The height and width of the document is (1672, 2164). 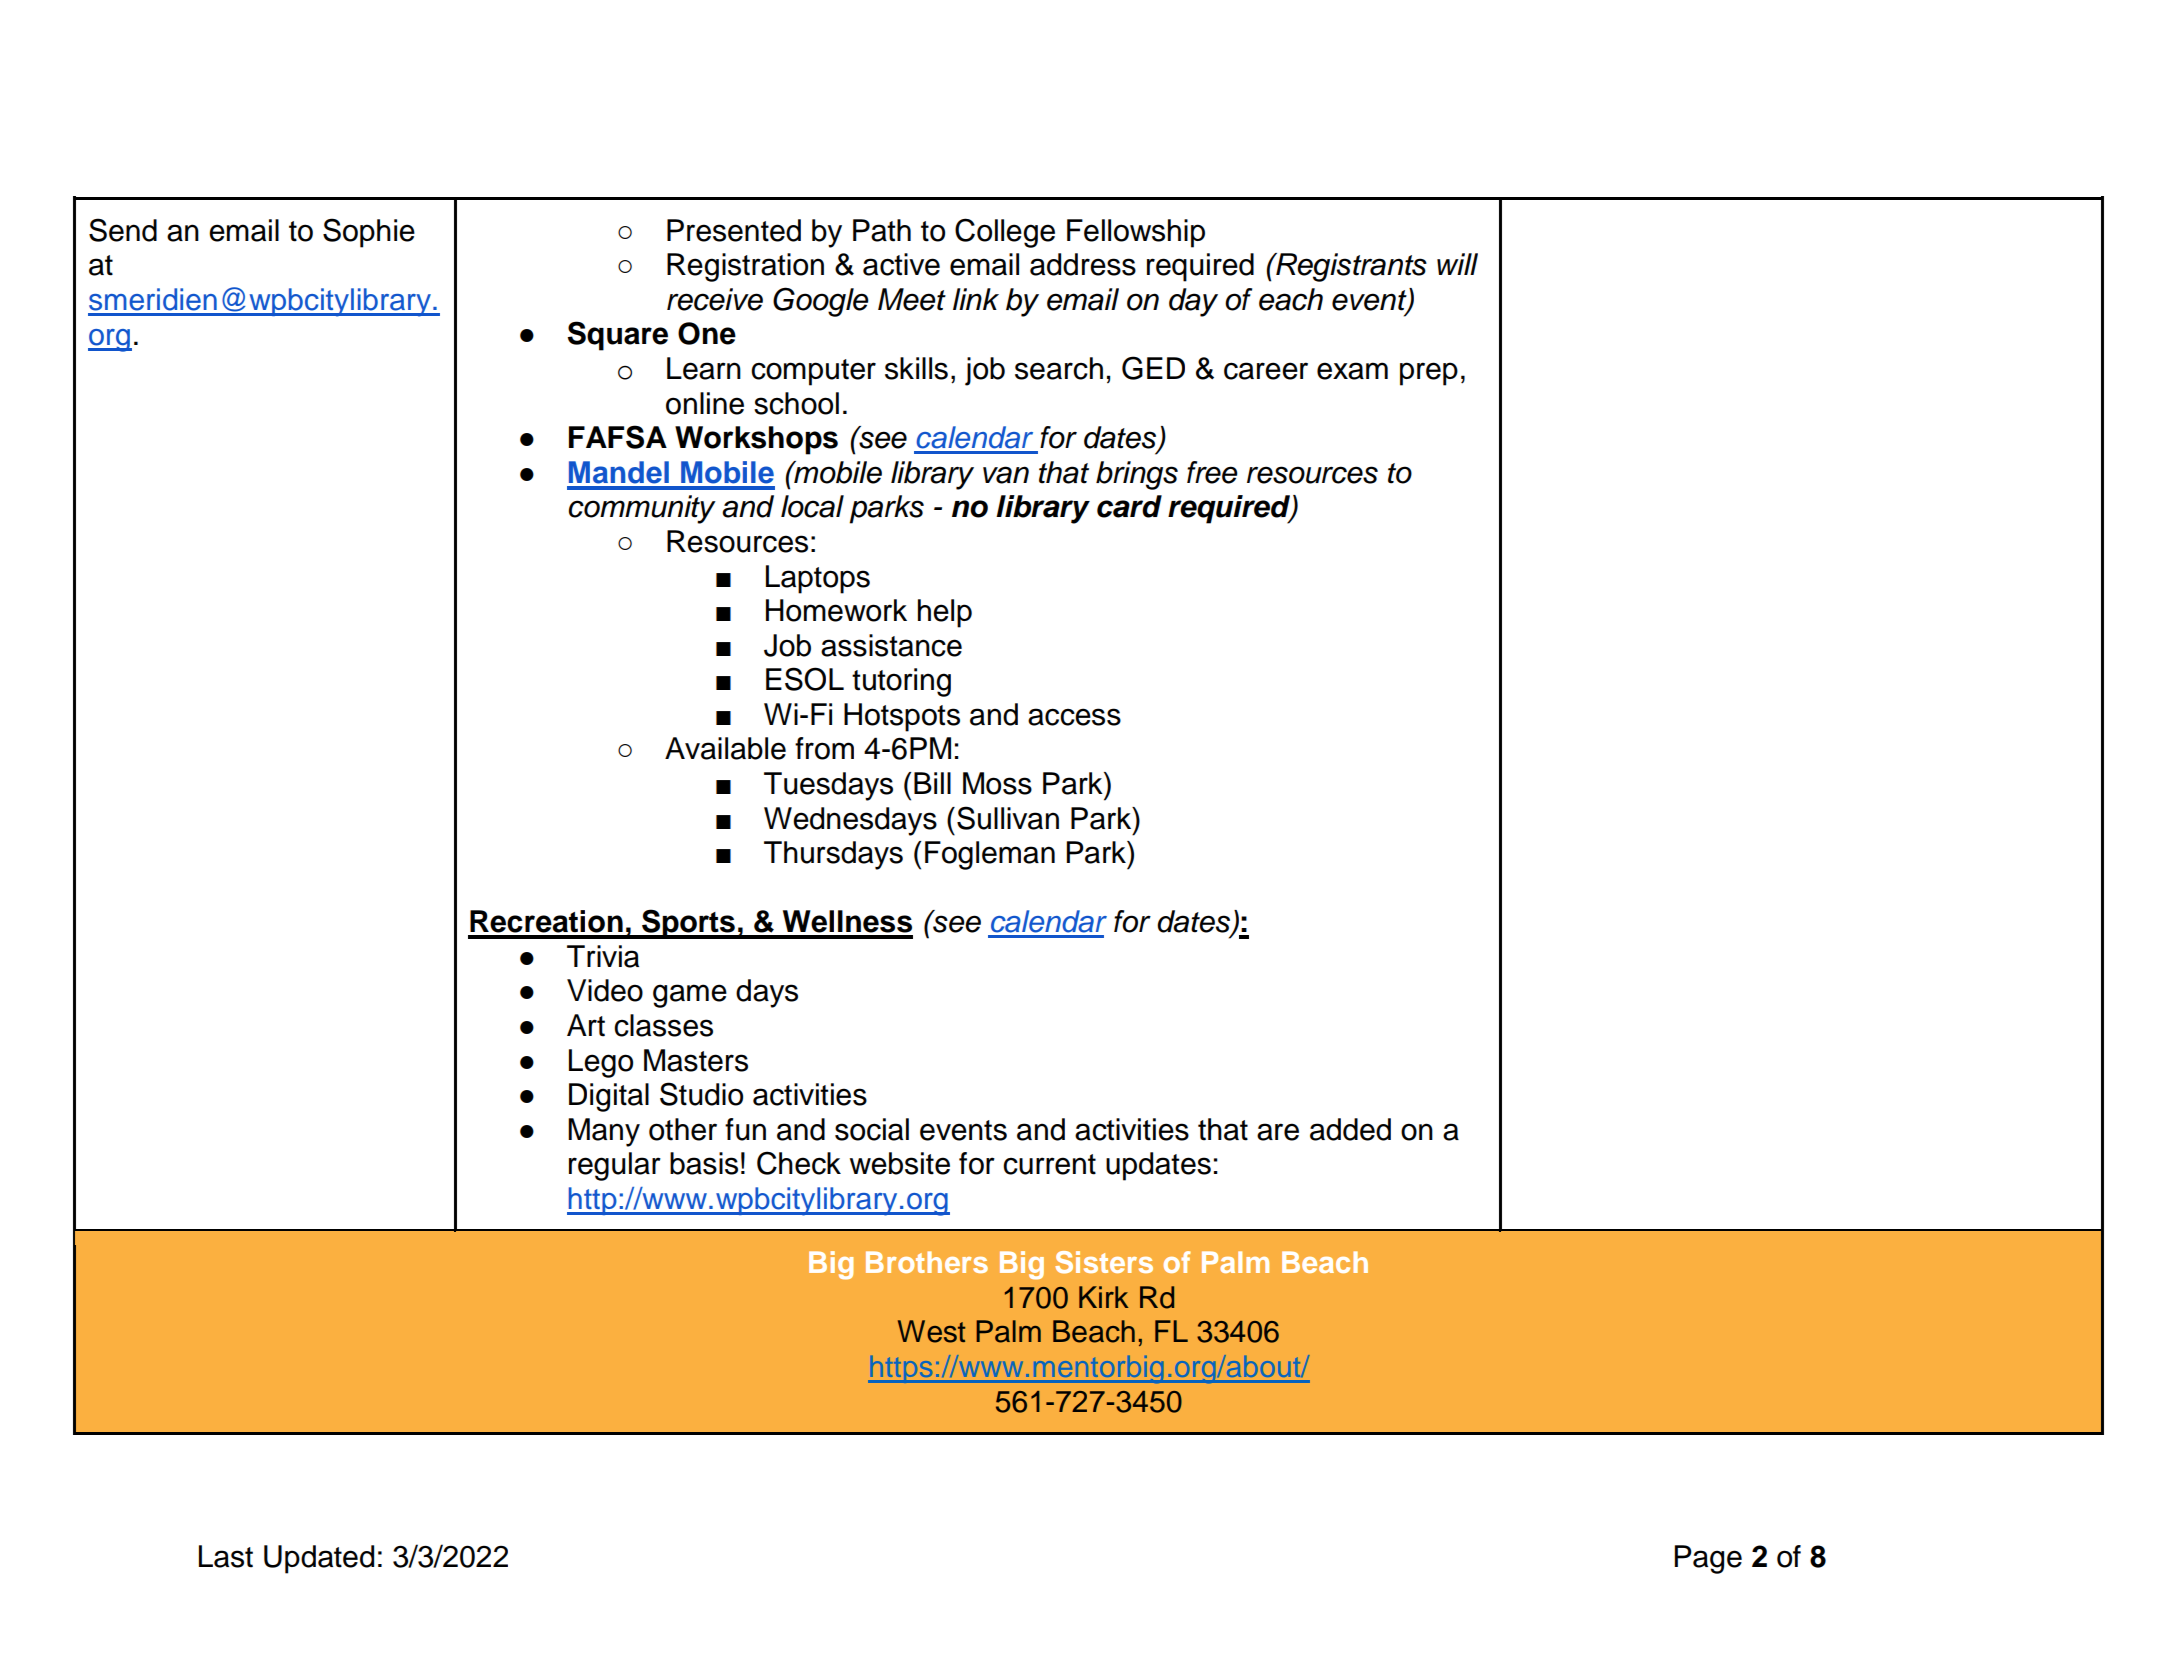 I want to click on West, so click(x=931, y=1331).
